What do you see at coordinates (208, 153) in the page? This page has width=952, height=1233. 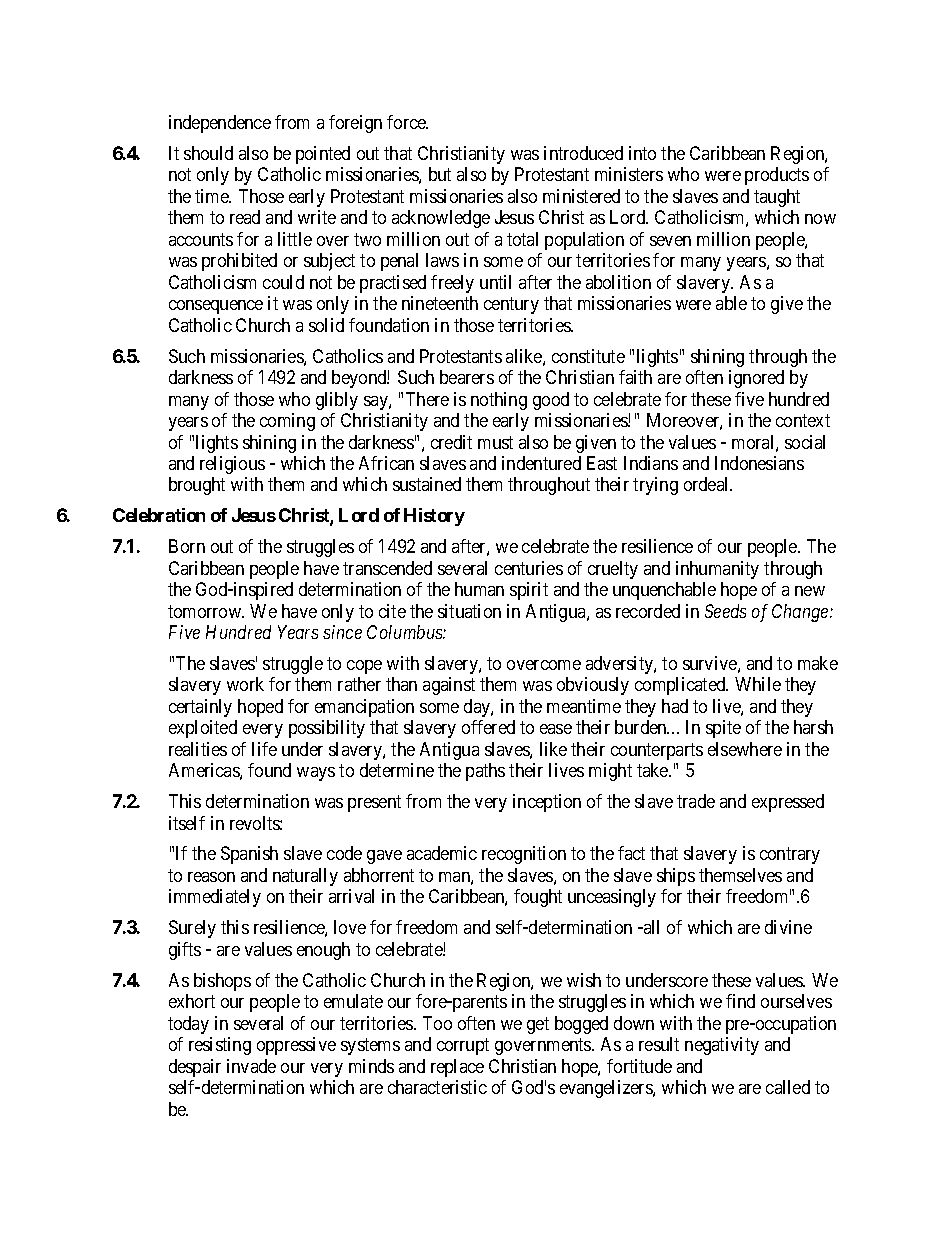 I see `should` at bounding box center [208, 153].
